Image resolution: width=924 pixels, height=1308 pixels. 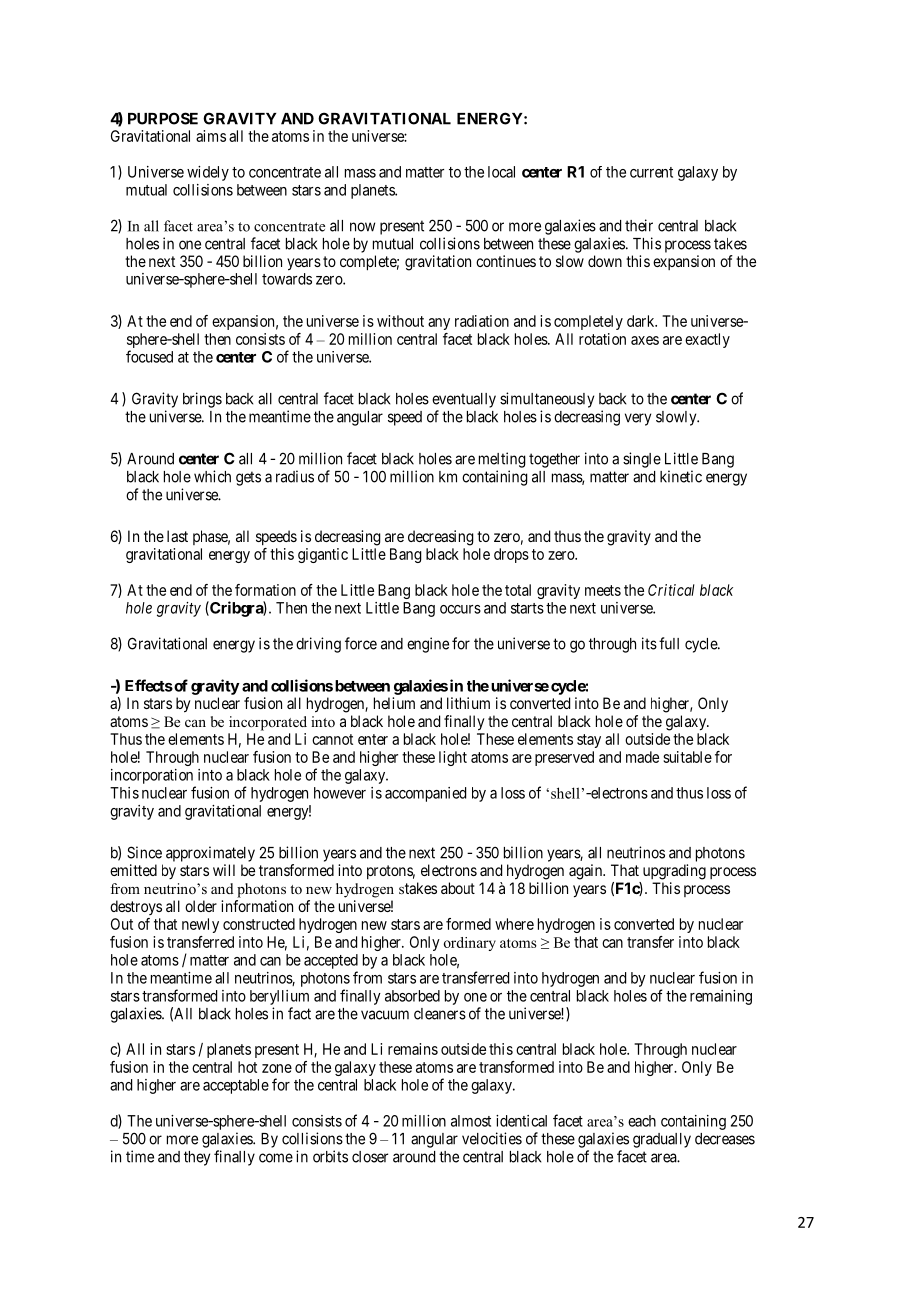 What do you see at coordinates (501, 172) in the page?
I see `local` at bounding box center [501, 172].
